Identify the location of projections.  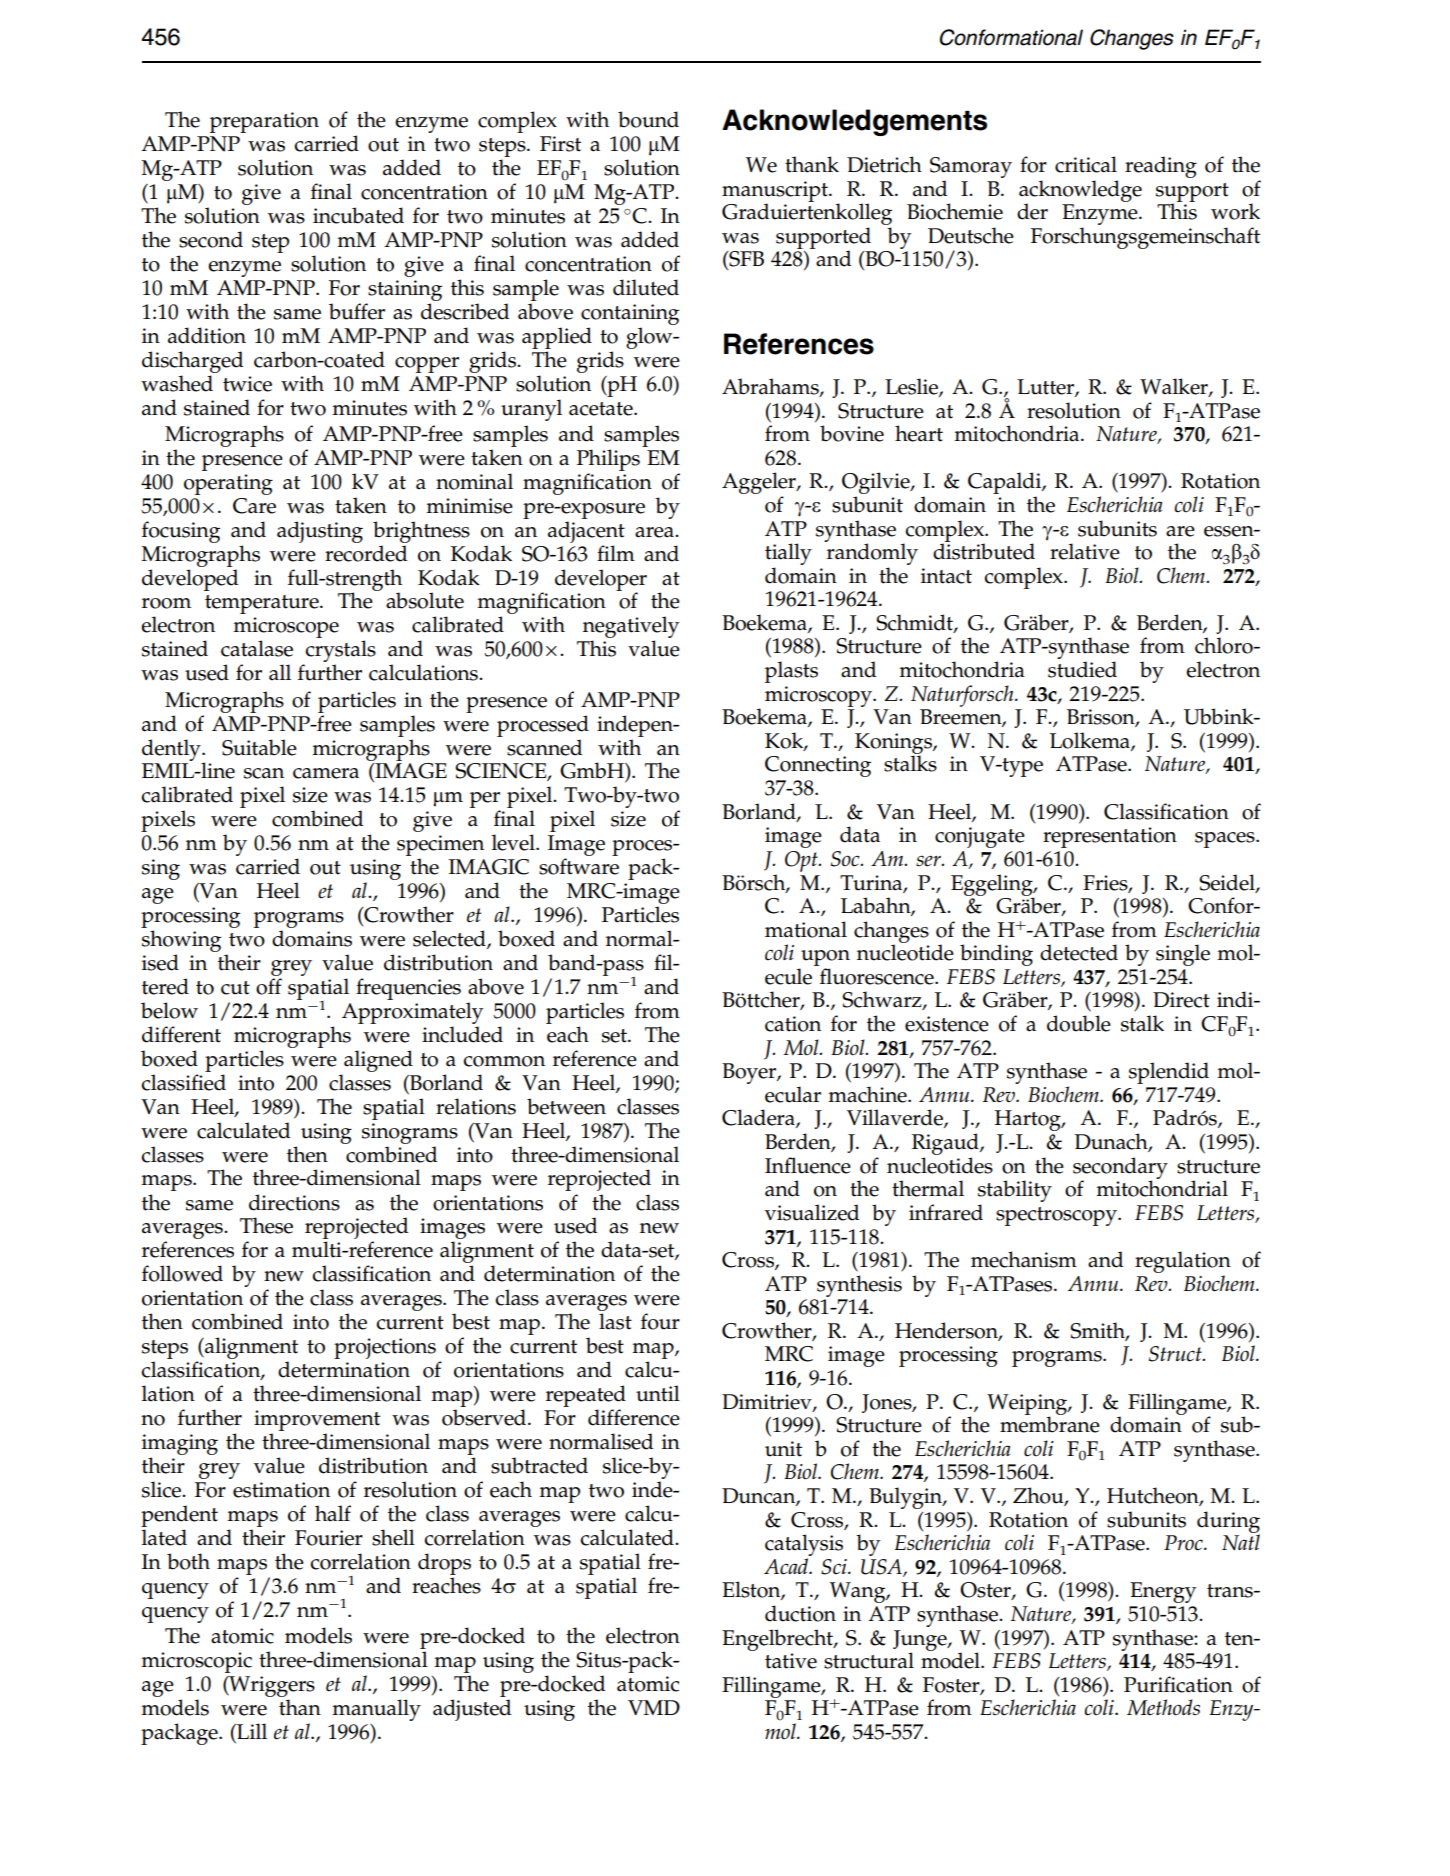
(385, 1348).
